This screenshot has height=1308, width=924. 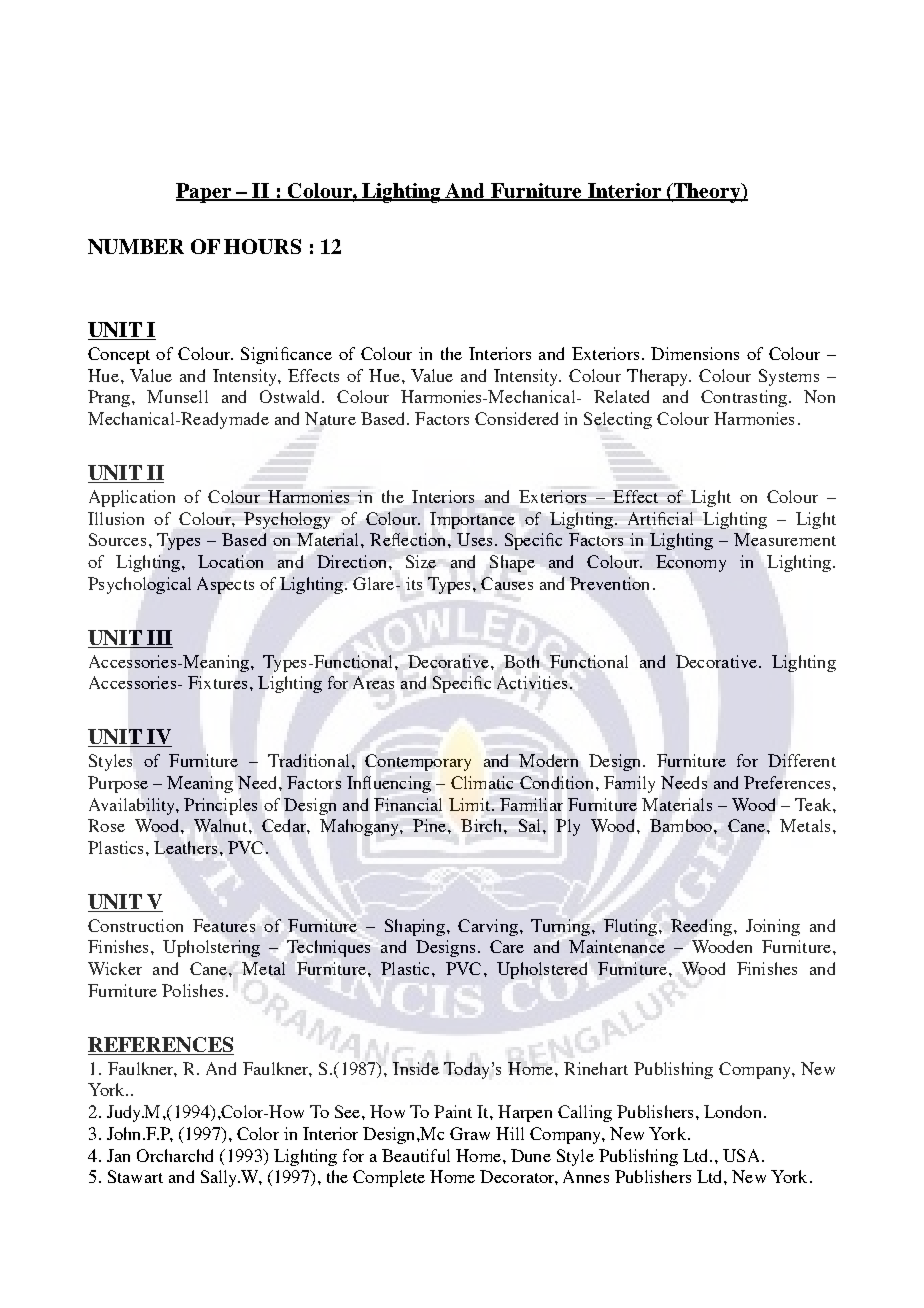 What do you see at coordinates (204, 193) in the screenshot?
I see `Paper` at bounding box center [204, 193].
